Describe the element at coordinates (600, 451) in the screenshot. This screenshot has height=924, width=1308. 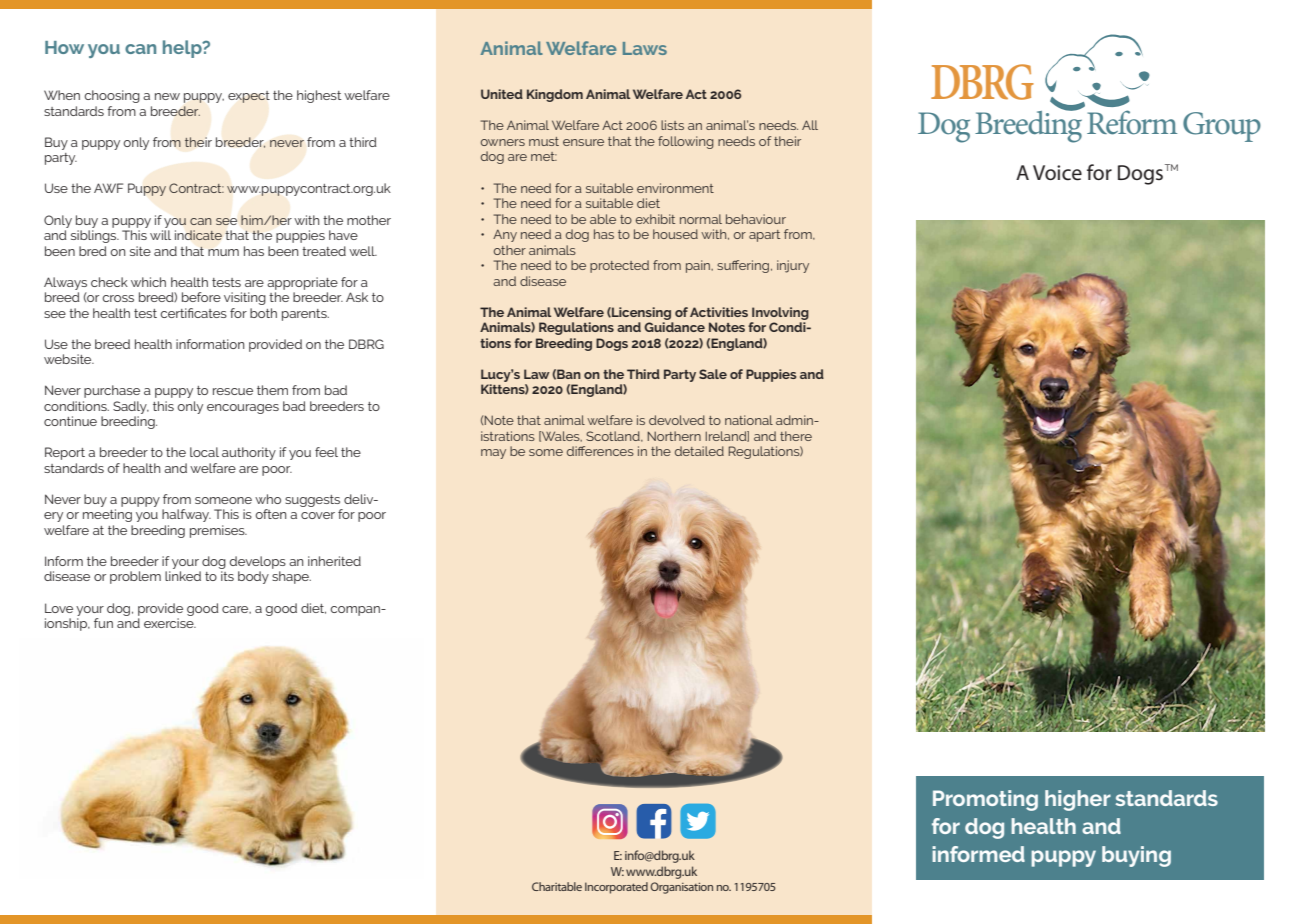
I see `differences` at that location.
